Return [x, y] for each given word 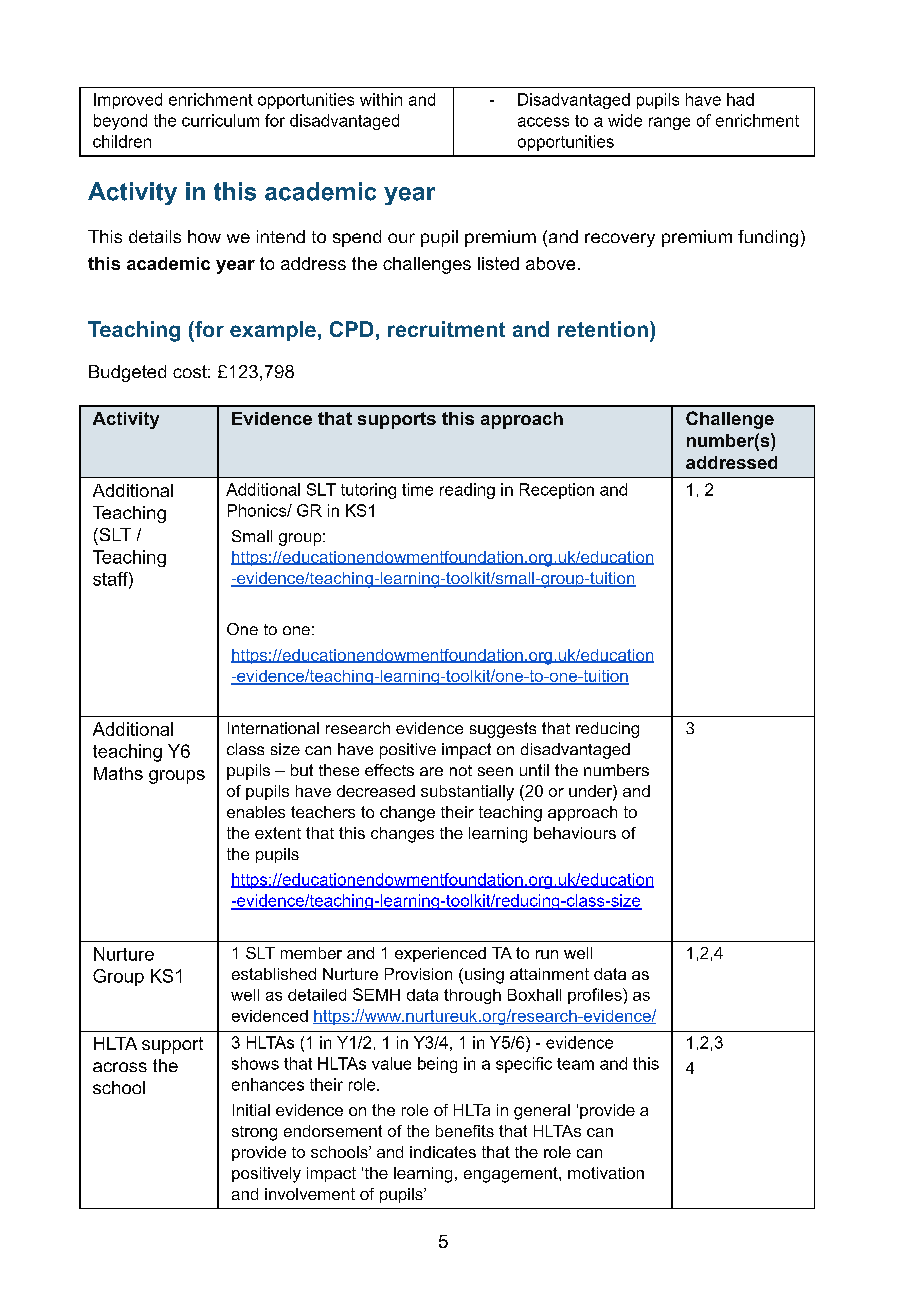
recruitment [446, 329]
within [381, 99]
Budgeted [127, 373]
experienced [440, 954]
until [534, 770]
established [274, 974]
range [669, 123]
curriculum [220, 120]
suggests [503, 730]
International [273, 728]
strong [254, 1133]
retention [603, 329]
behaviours [575, 833]
